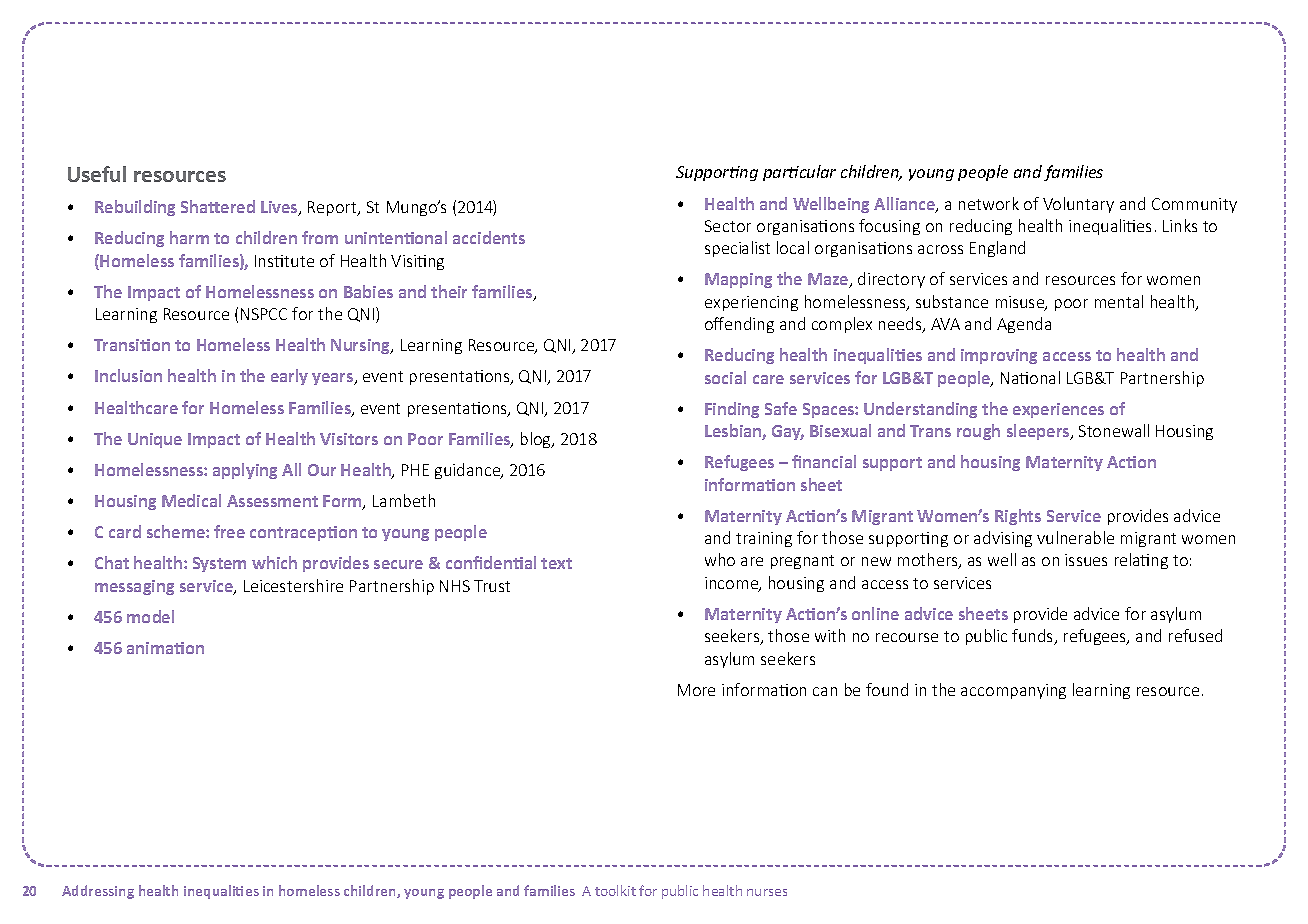 The image size is (1308, 924). Describe the element at coordinates (1078, 205) in the screenshot. I see `Voluntary` at that location.
